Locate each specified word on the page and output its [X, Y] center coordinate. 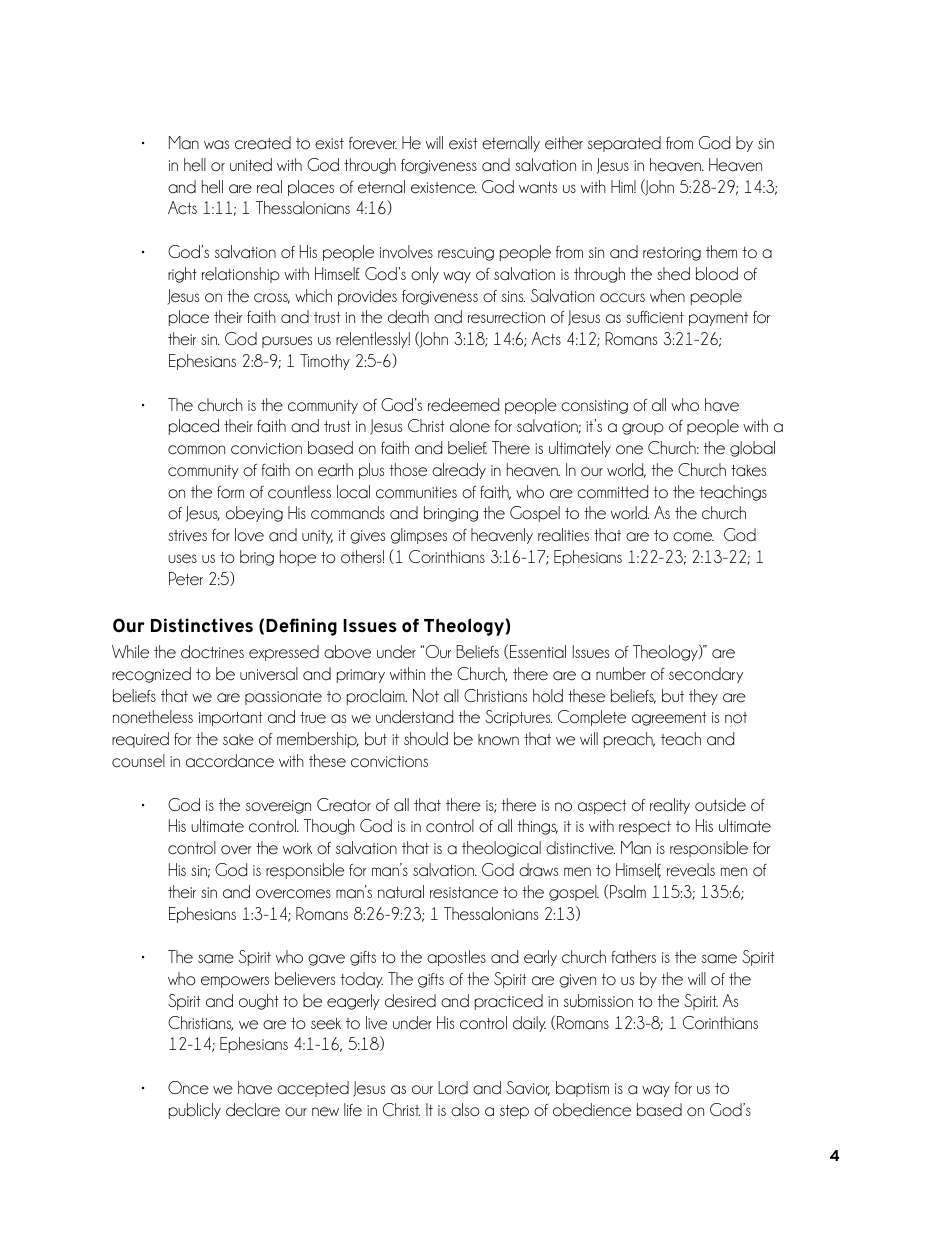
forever [373, 143]
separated [624, 144]
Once [188, 1088]
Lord [453, 1088]
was [216, 145]
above [347, 652]
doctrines [212, 652]
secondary [706, 675]
